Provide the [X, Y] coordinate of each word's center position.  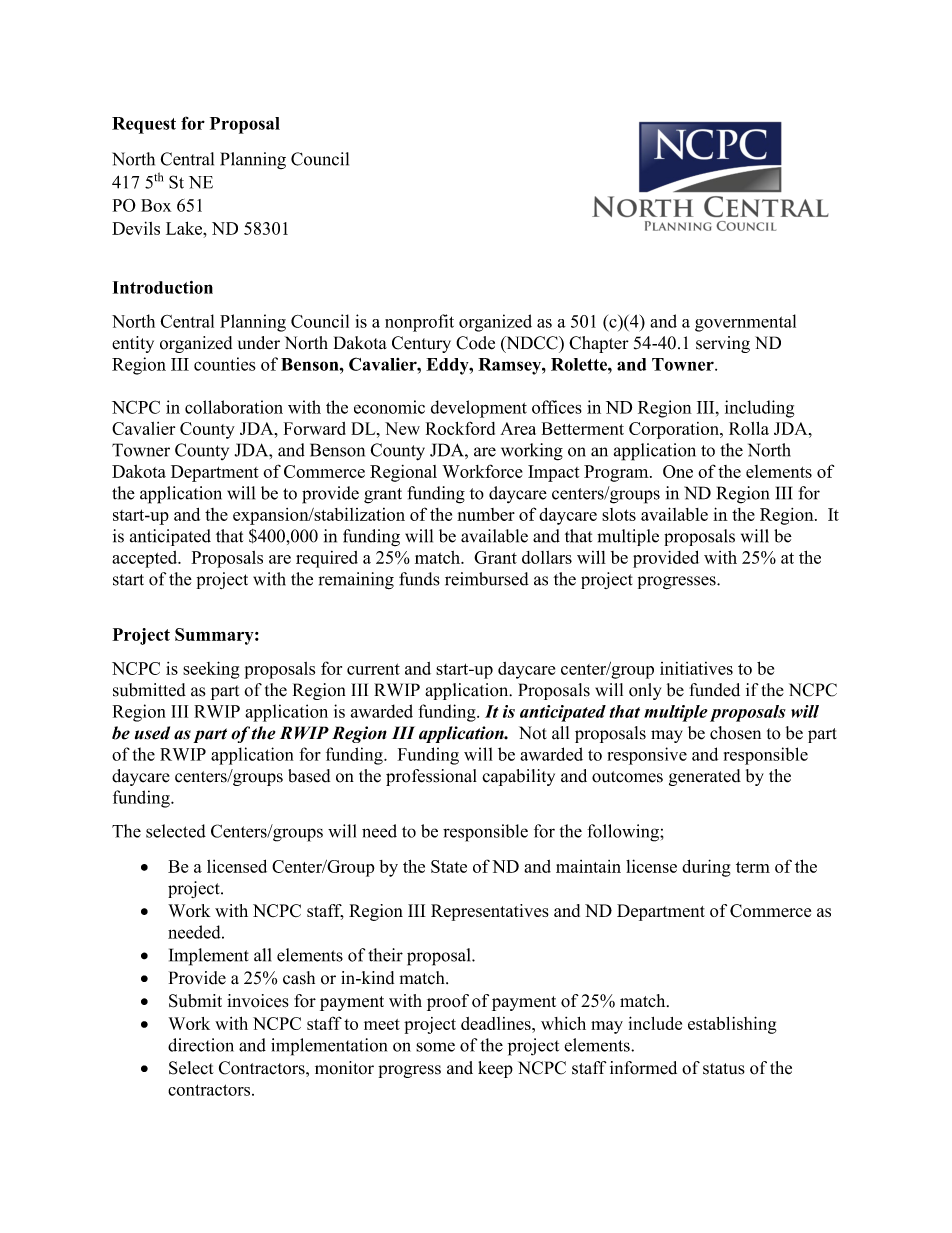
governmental [745, 323]
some [435, 1047]
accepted [146, 559]
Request [144, 125]
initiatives [696, 668]
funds [419, 579]
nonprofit [419, 323]
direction [201, 1045]
